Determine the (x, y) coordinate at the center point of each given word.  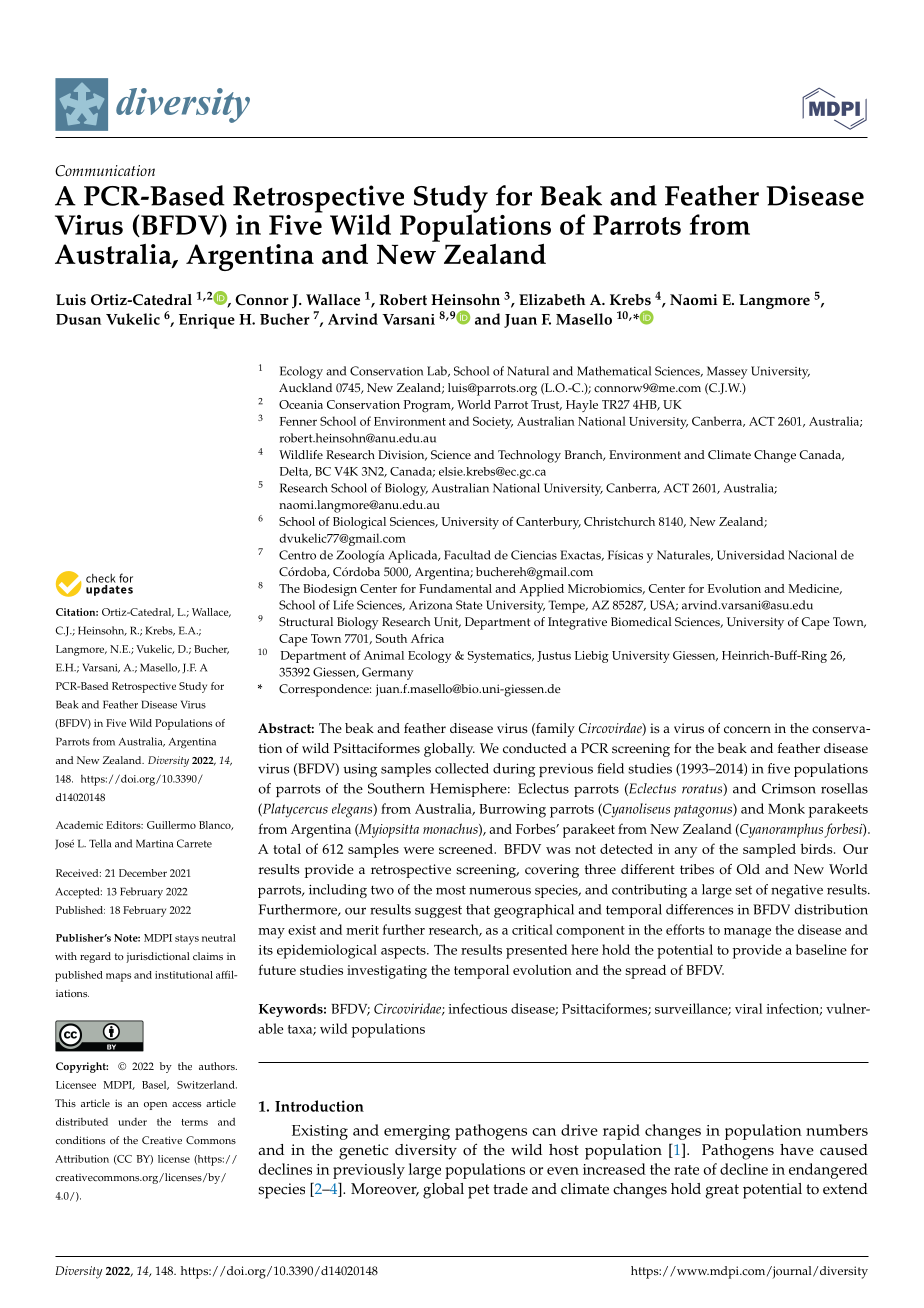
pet (479, 1191)
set (743, 890)
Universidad (750, 555)
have (797, 1150)
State (469, 605)
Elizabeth (552, 300)
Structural (306, 622)
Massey (727, 372)
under (132, 1122)
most (451, 890)
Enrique (207, 321)
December (143, 873)
